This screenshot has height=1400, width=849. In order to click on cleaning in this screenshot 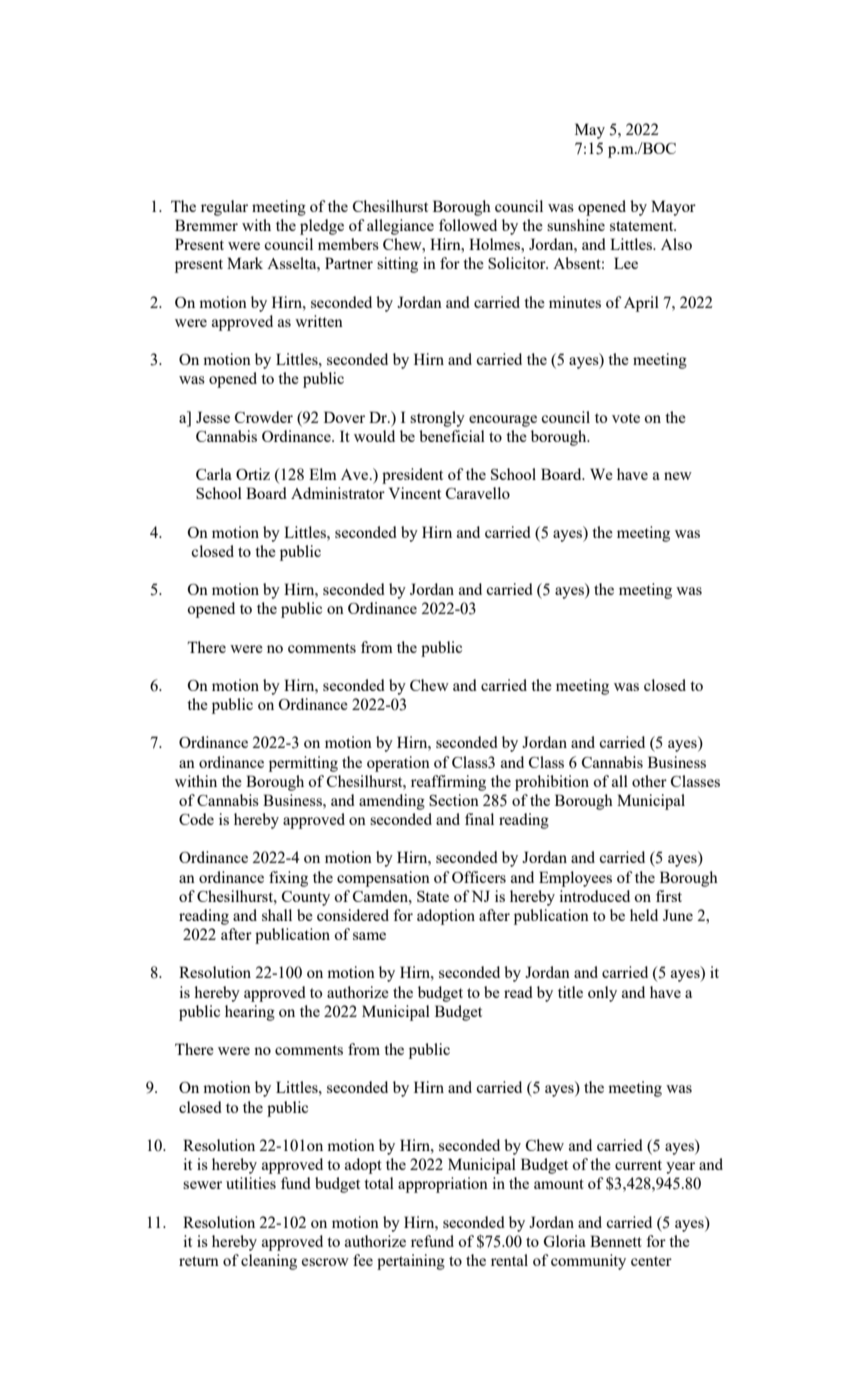, I will do `click(269, 1262)`.
